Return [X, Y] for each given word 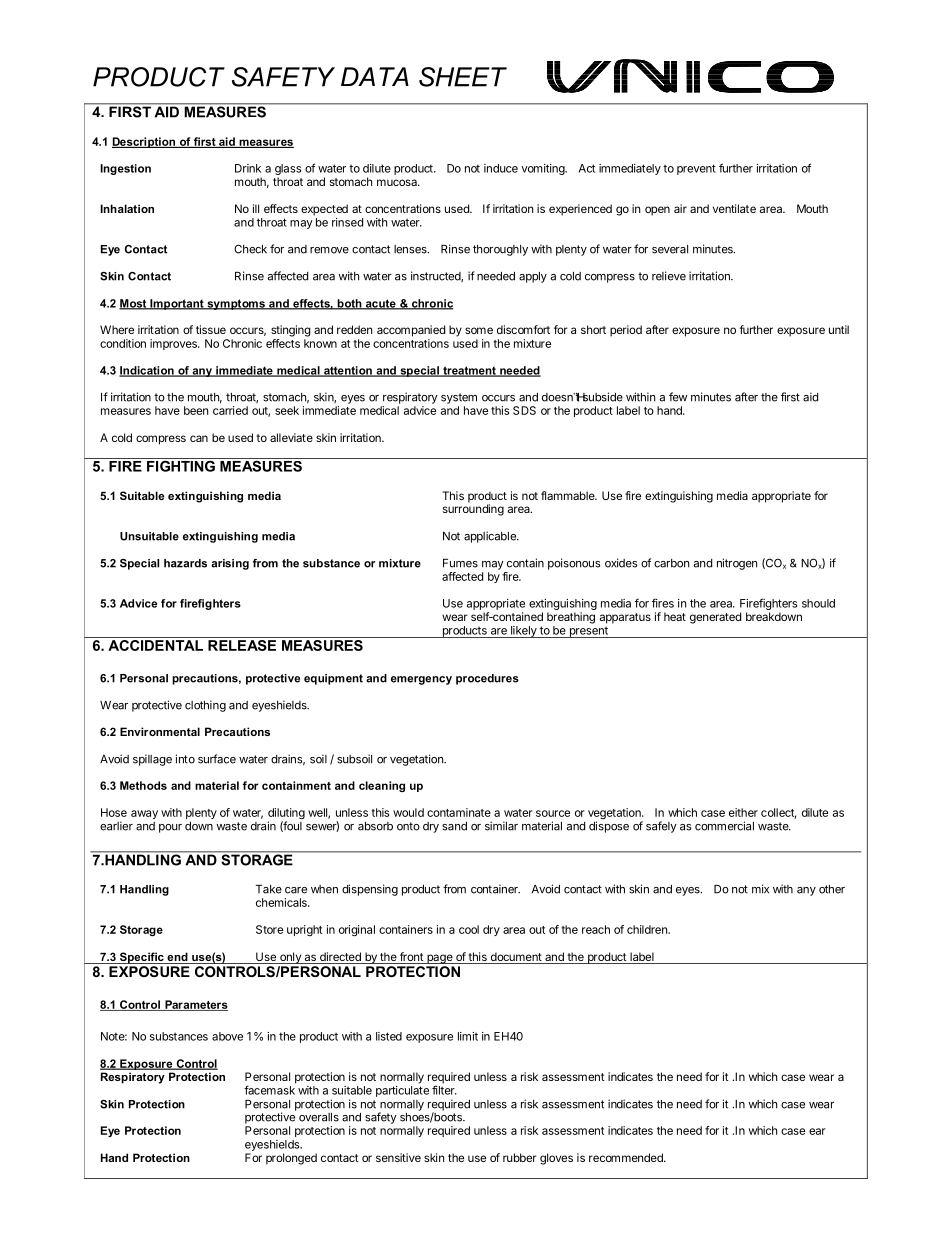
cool [469, 929]
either [743, 812]
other [832, 889]
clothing [205, 706]
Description [144, 142]
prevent [696, 169]
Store [269, 929]
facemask [270, 1089]
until [839, 329]
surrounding [473, 509]
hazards [185, 563]
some [479, 330]
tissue [211, 329]
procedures [487, 679]
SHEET [463, 77]
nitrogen [737, 564]
